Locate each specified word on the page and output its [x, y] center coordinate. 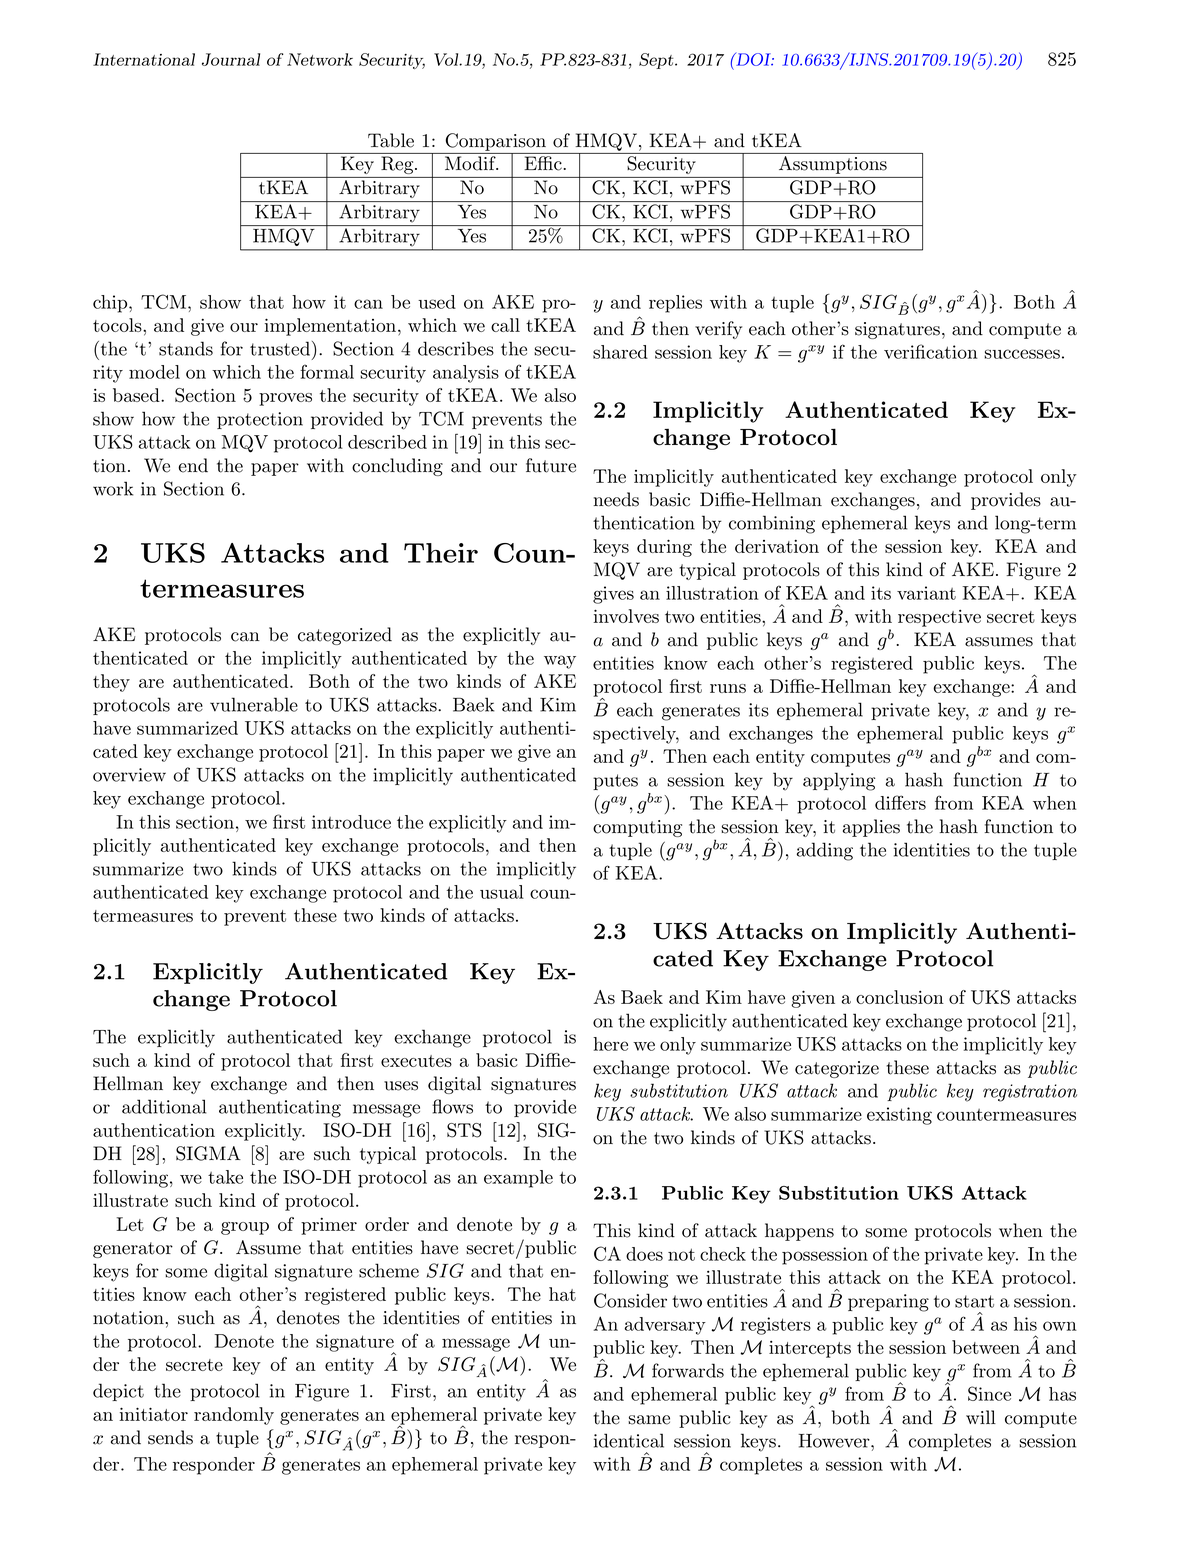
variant [926, 593]
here [610, 1044]
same [649, 1420]
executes [416, 1061]
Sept [656, 61]
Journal [231, 59]
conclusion [900, 997]
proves [285, 399]
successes [1022, 354]
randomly [234, 1416]
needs [616, 499]
